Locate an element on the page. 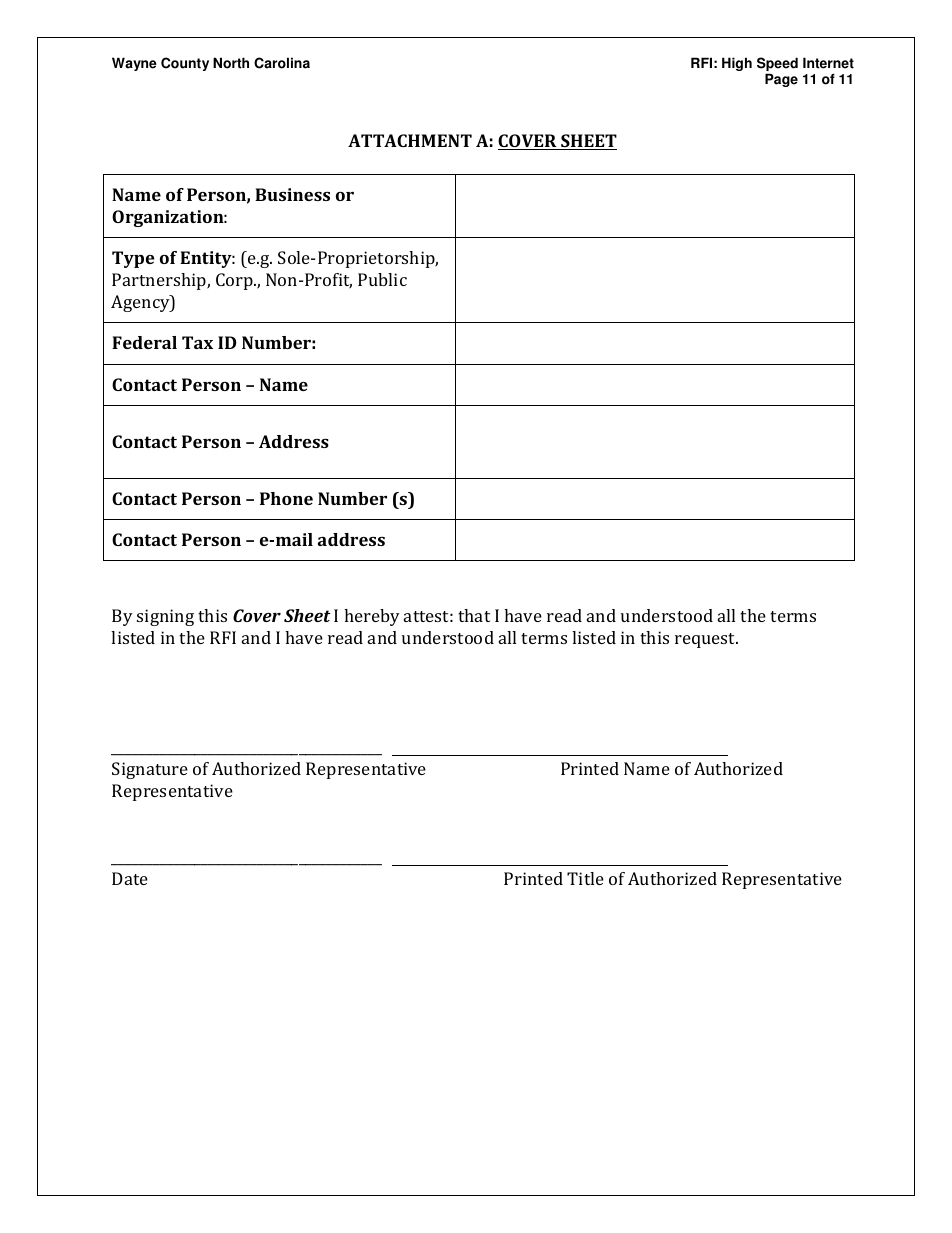  Corp is located at coordinates (235, 281).
